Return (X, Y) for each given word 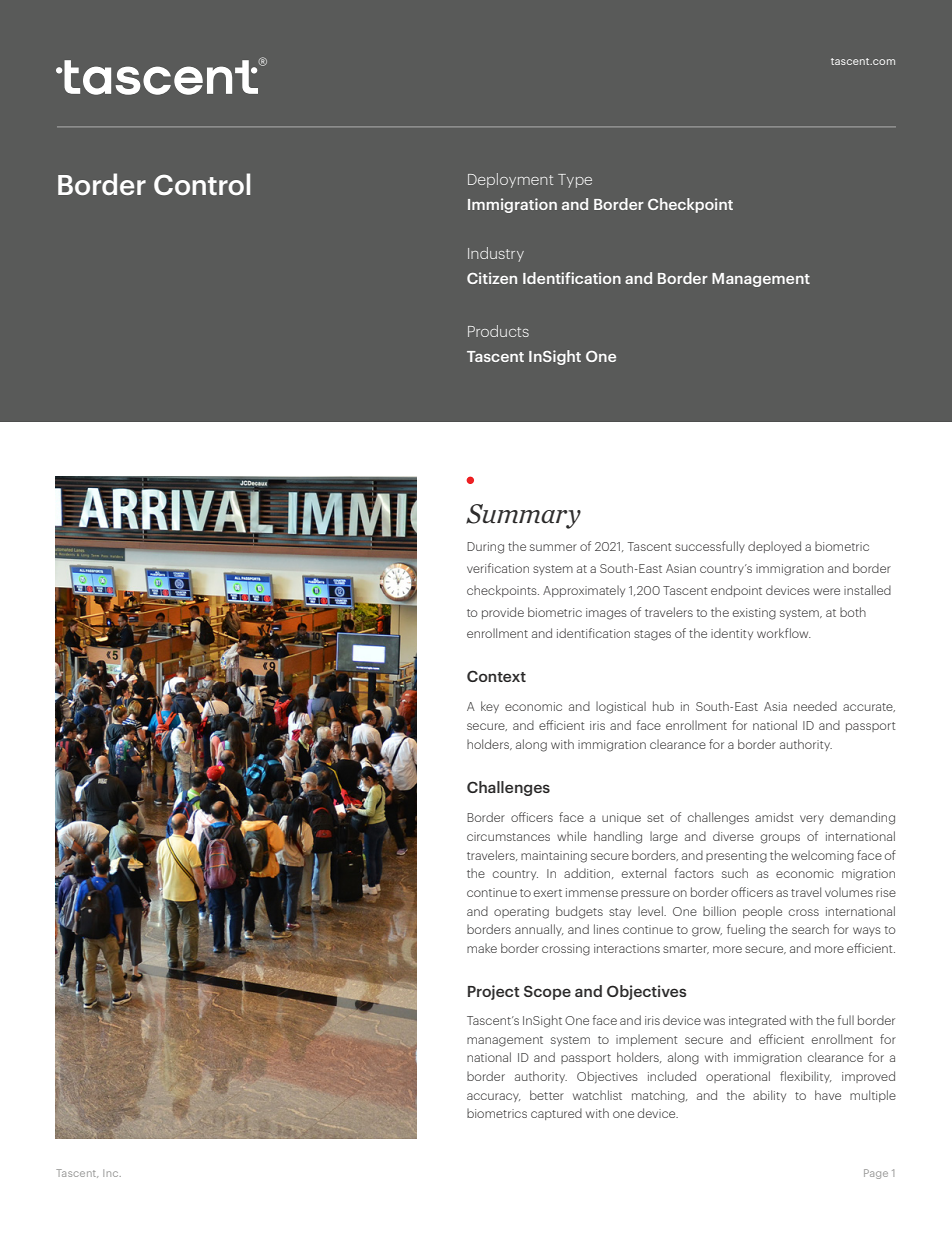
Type (575, 181)
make (482, 948)
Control (202, 184)
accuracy (494, 1097)
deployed (774, 547)
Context (496, 676)
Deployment (510, 180)
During (485, 548)
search (810, 929)
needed (815, 706)
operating (521, 913)
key (490, 707)
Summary (523, 516)
